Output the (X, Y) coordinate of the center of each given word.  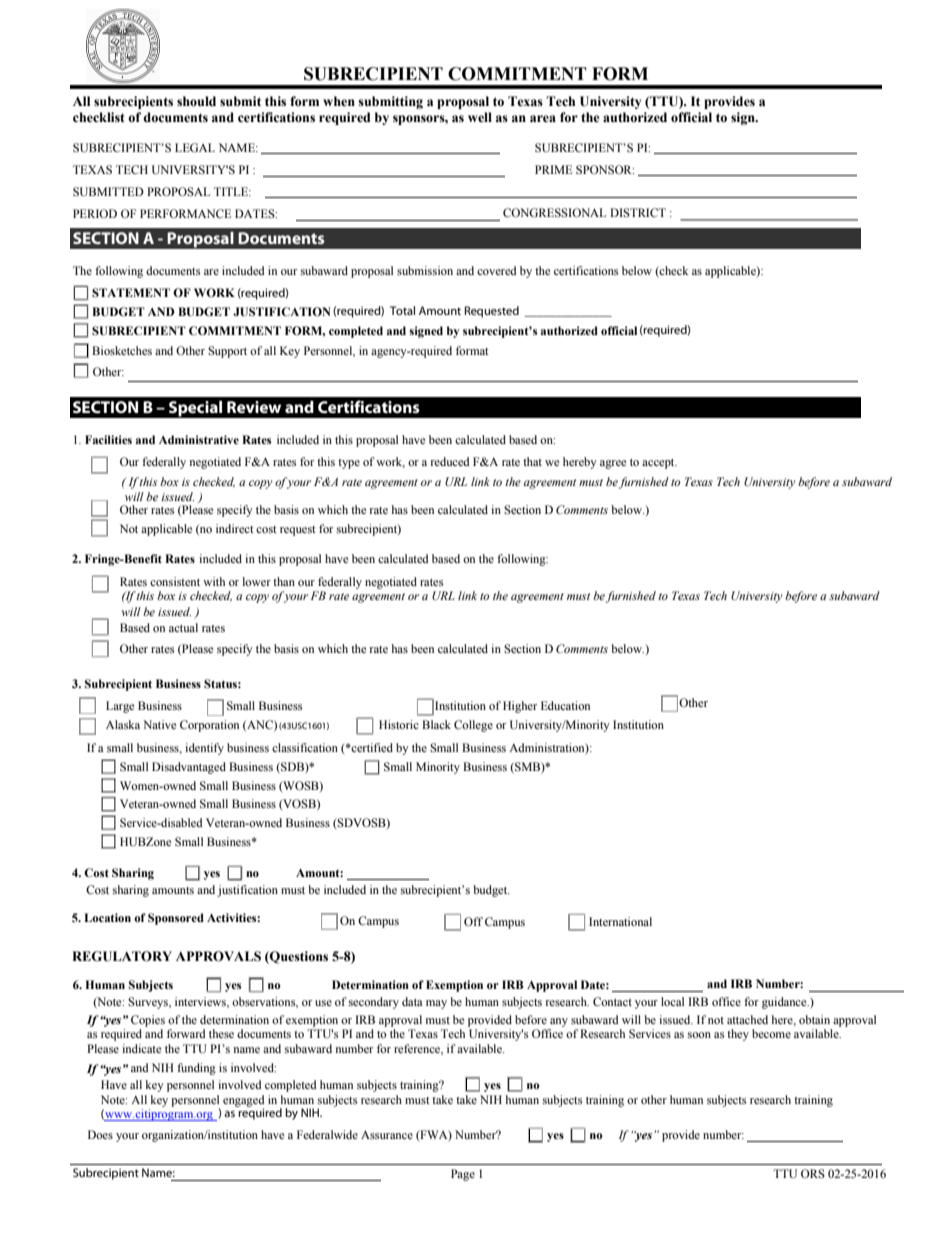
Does (100, 1134)
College (473, 726)
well (480, 117)
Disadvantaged (189, 768)
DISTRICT (638, 212)
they (738, 1035)
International (620, 921)
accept (659, 463)
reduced (450, 461)
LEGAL (195, 147)
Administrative (199, 439)
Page (463, 1175)
